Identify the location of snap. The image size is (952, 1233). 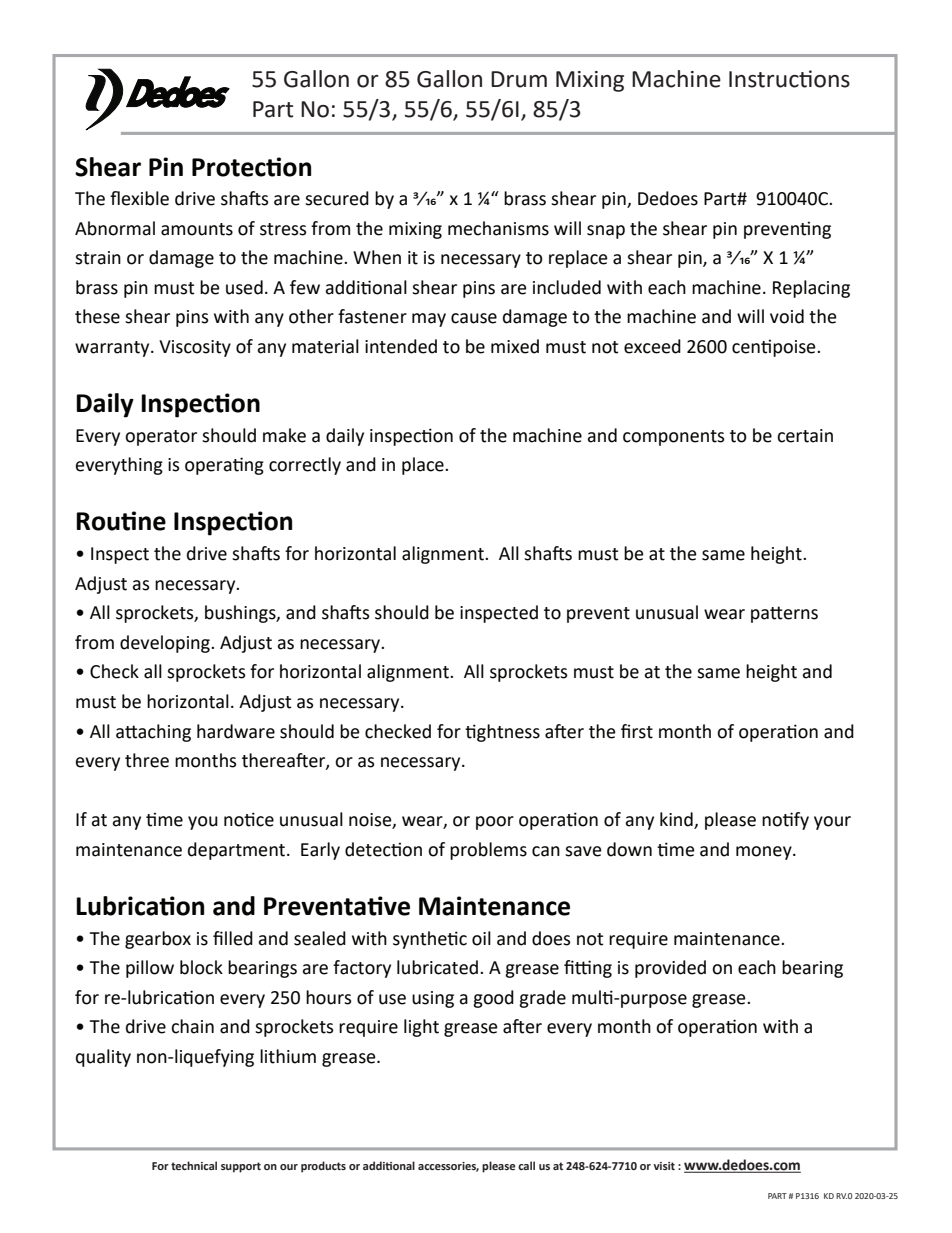
(606, 232).
